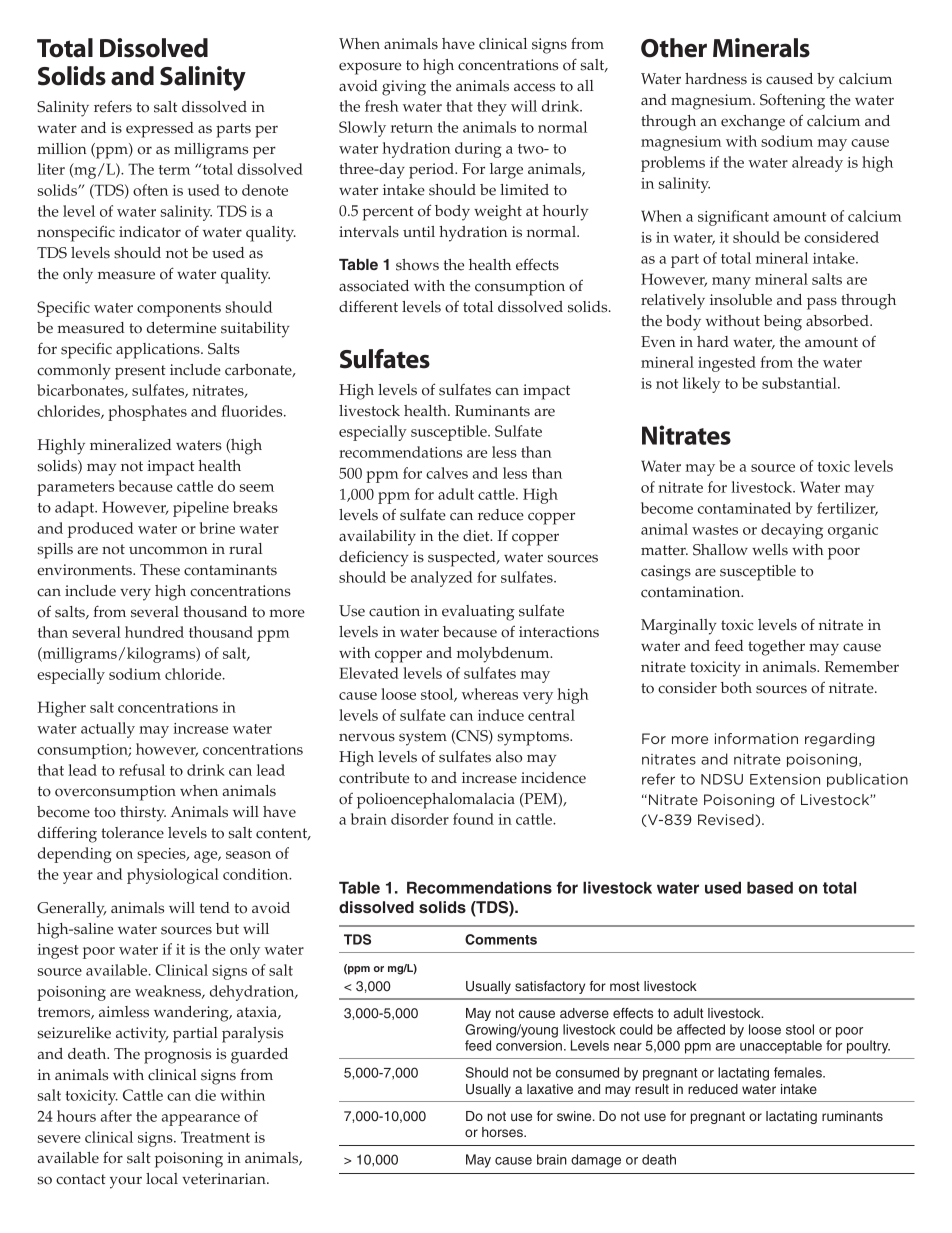 The image size is (952, 1233). I want to click on local, so click(162, 1179).
